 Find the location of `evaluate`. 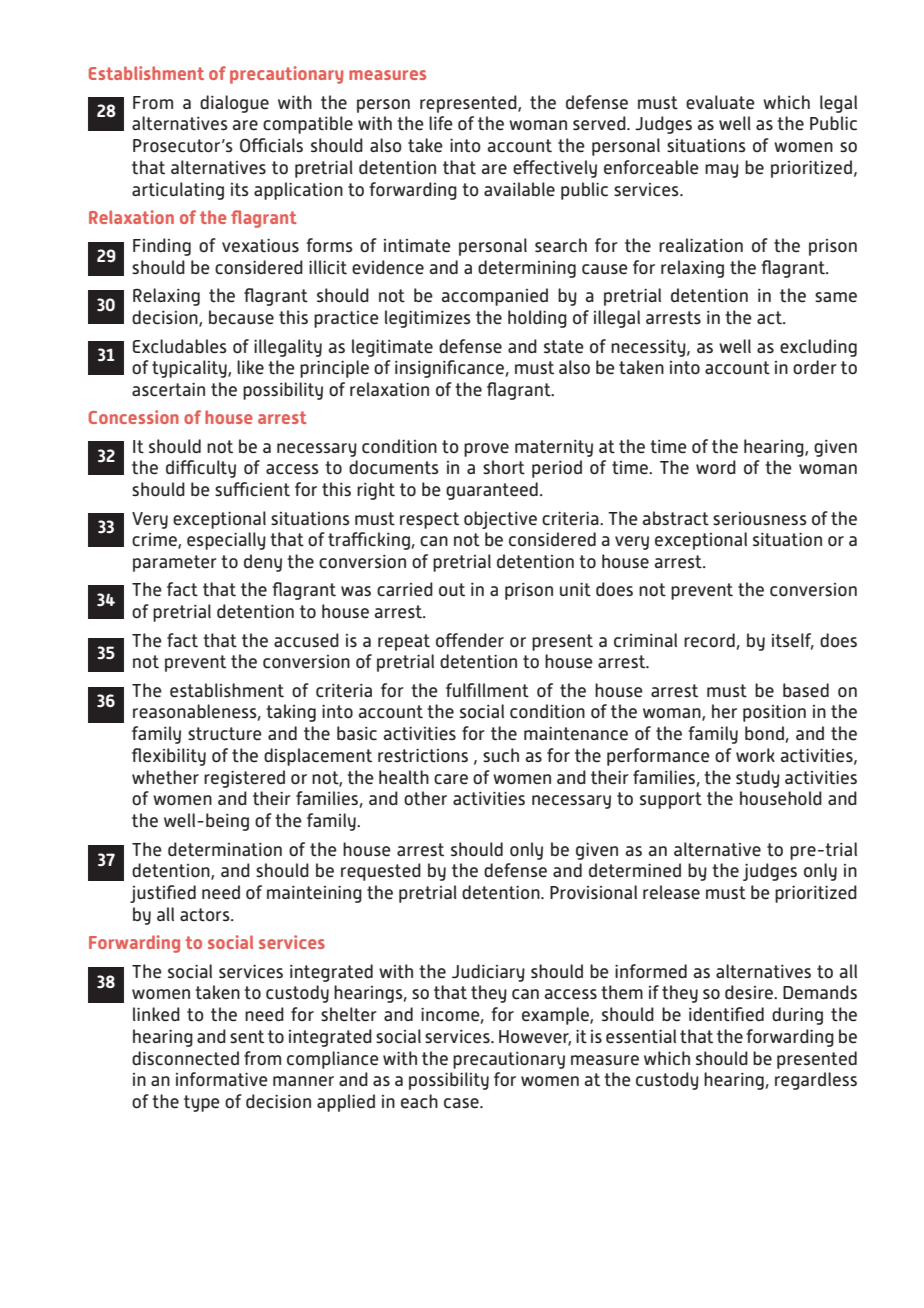

evaluate is located at coordinates (720, 102).
